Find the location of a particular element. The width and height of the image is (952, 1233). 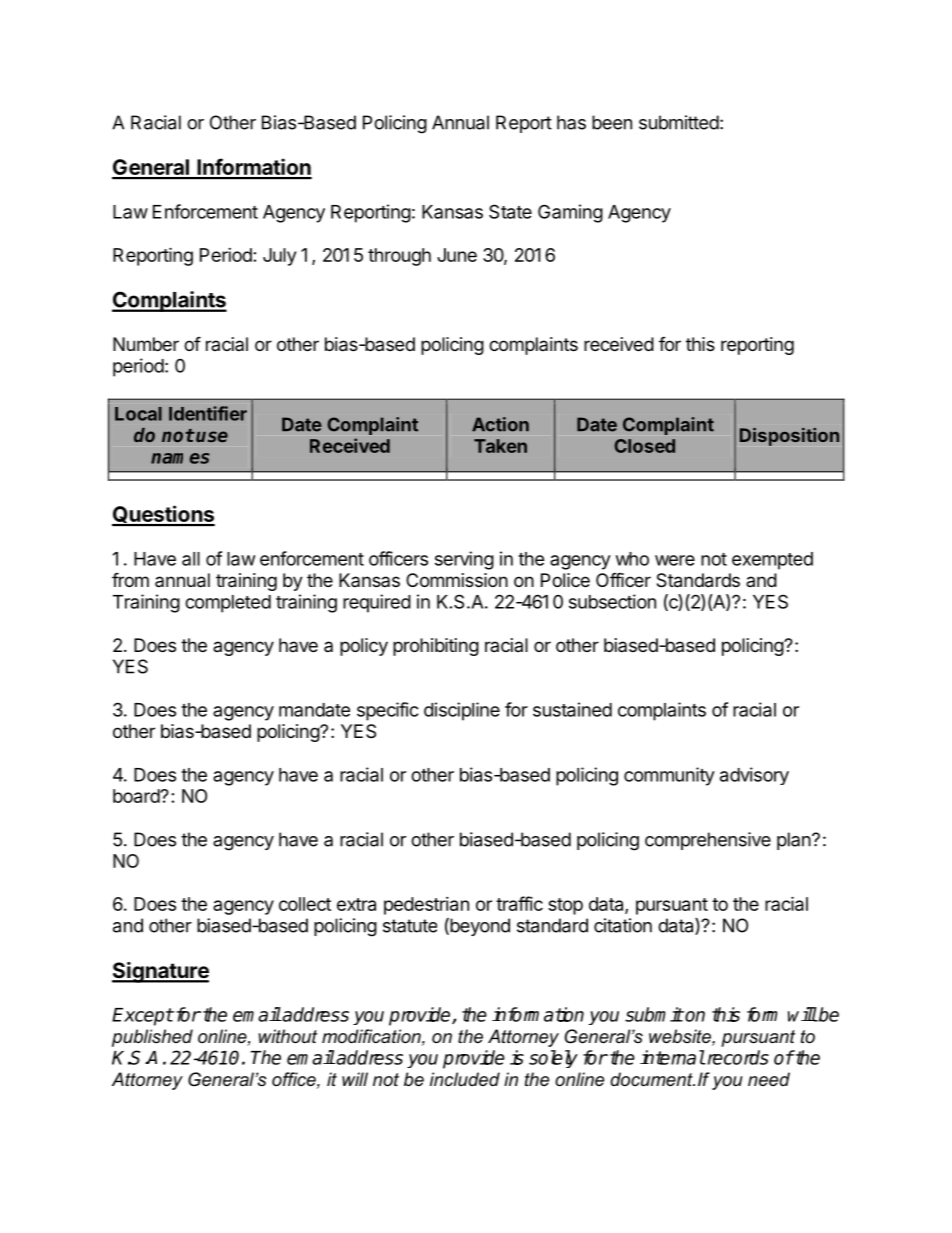

been is located at coordinates (612, 122).
